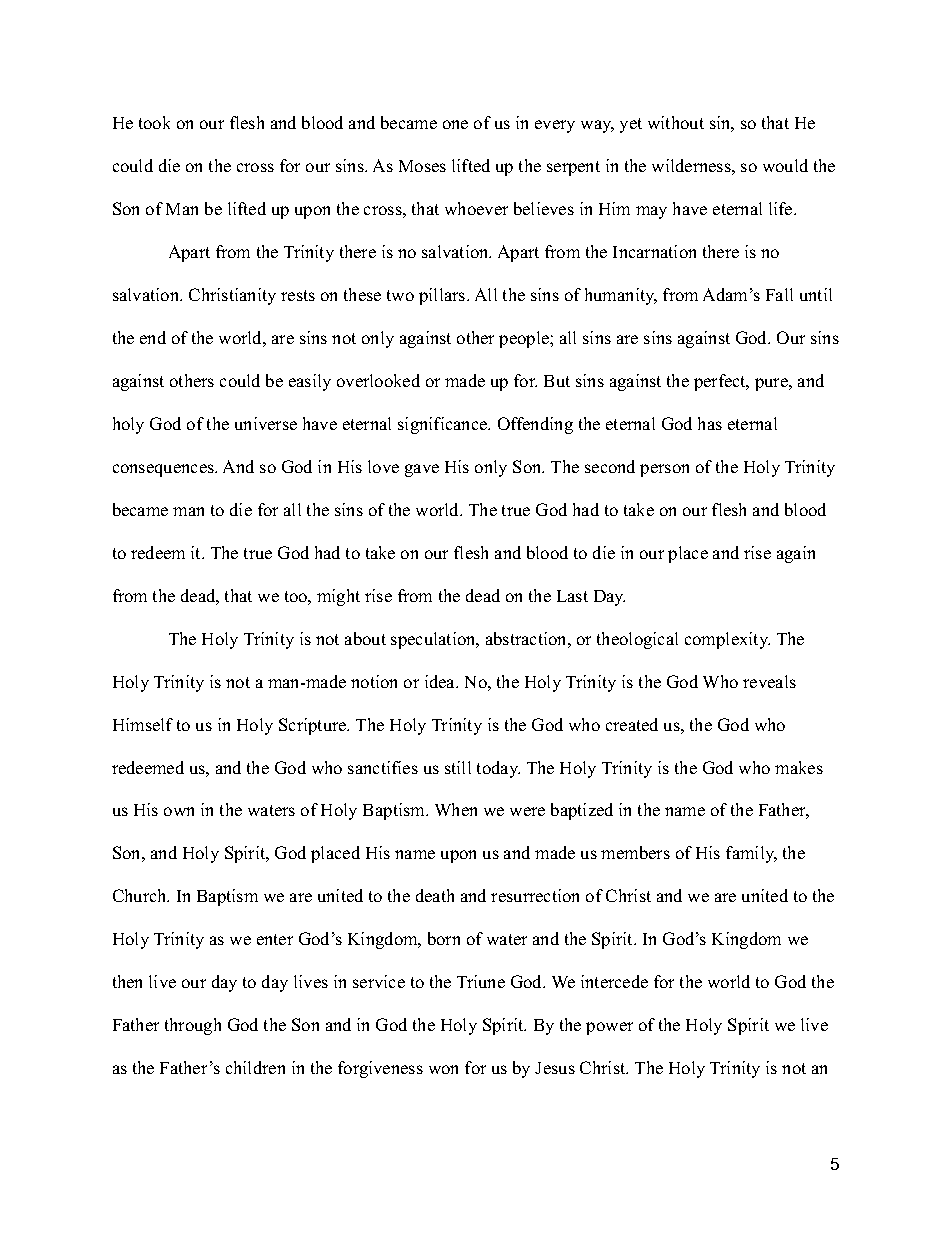 This screenshot has height=1233, width=952. I want to click on through, so click(193, 1026).
